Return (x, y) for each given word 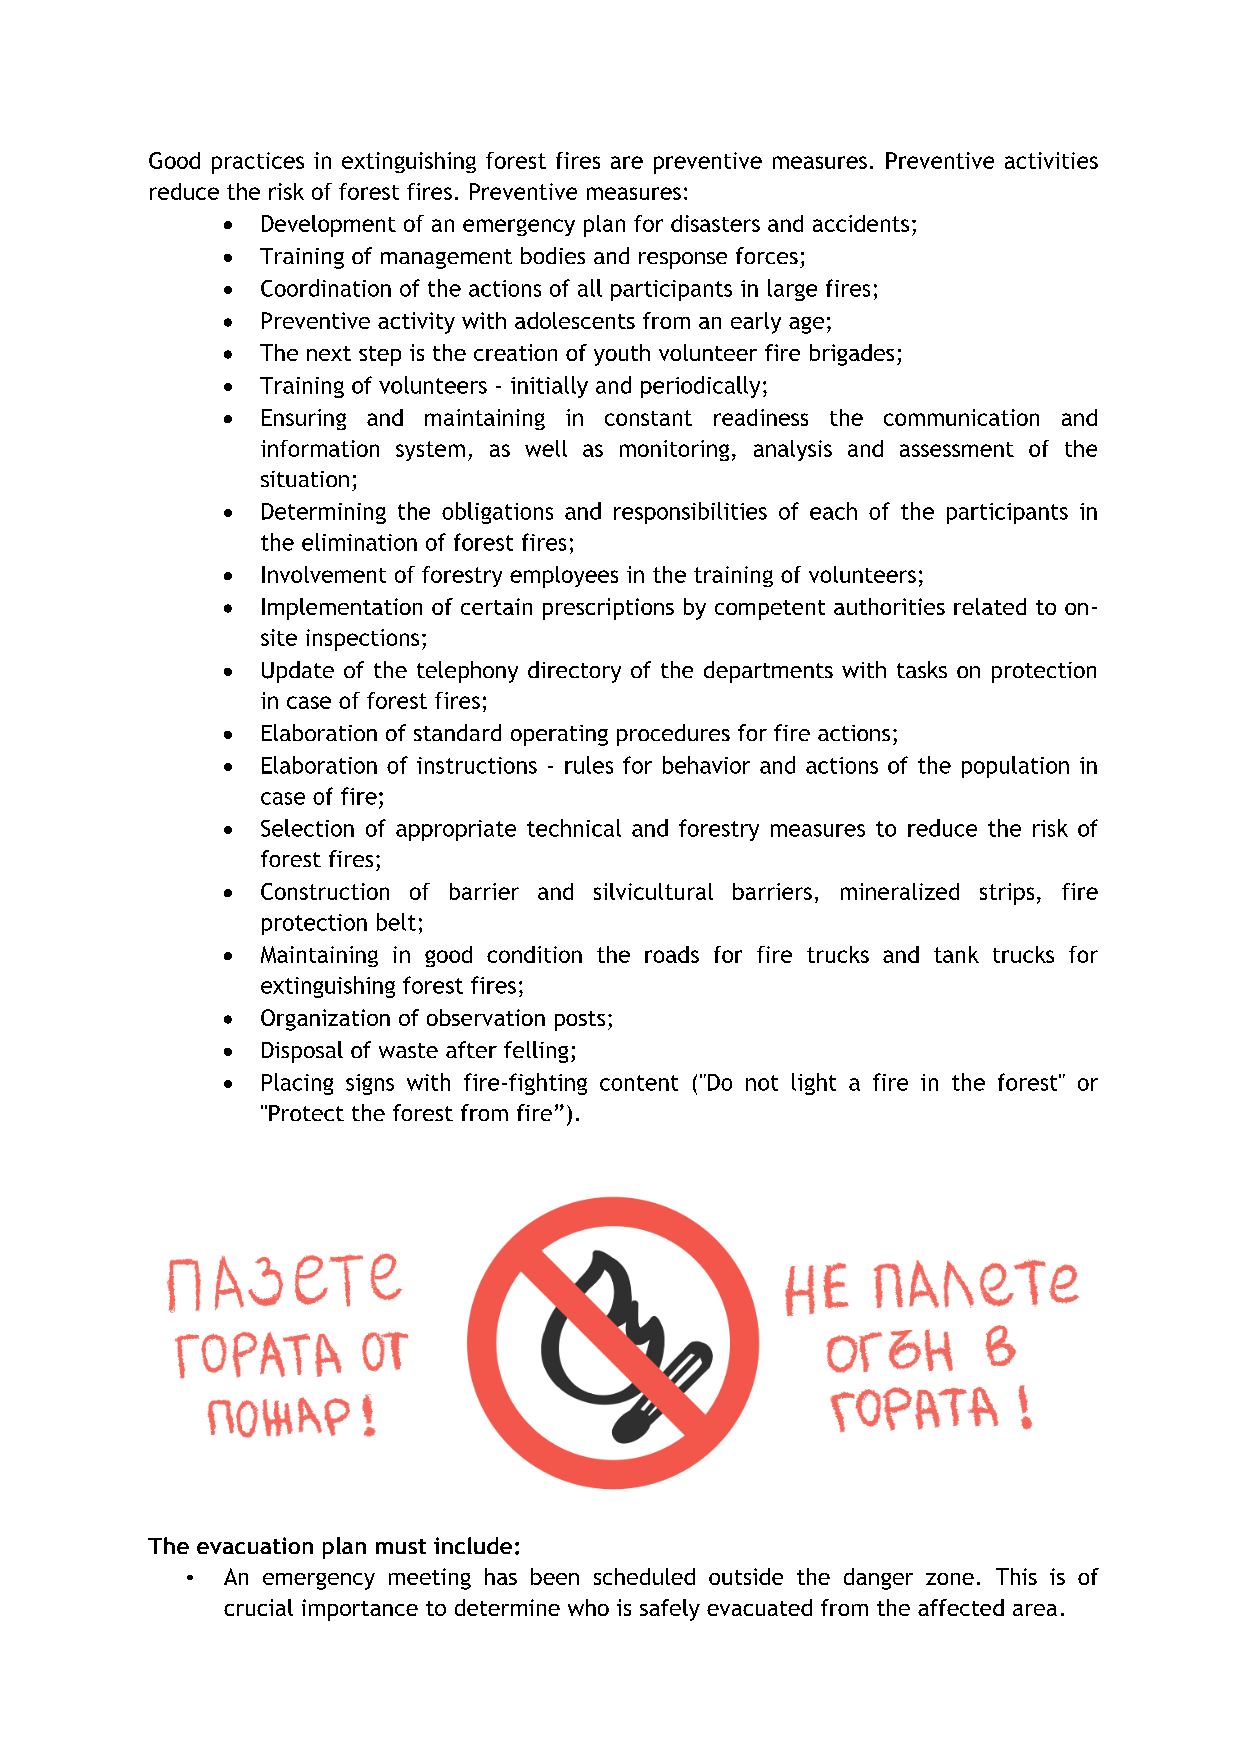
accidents (861, 223)
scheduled (644, 1576)
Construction (325, 891)
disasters (715, 223)
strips (1007, 894)
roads (672, 954)
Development (329, 226)
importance (360, 1610)
